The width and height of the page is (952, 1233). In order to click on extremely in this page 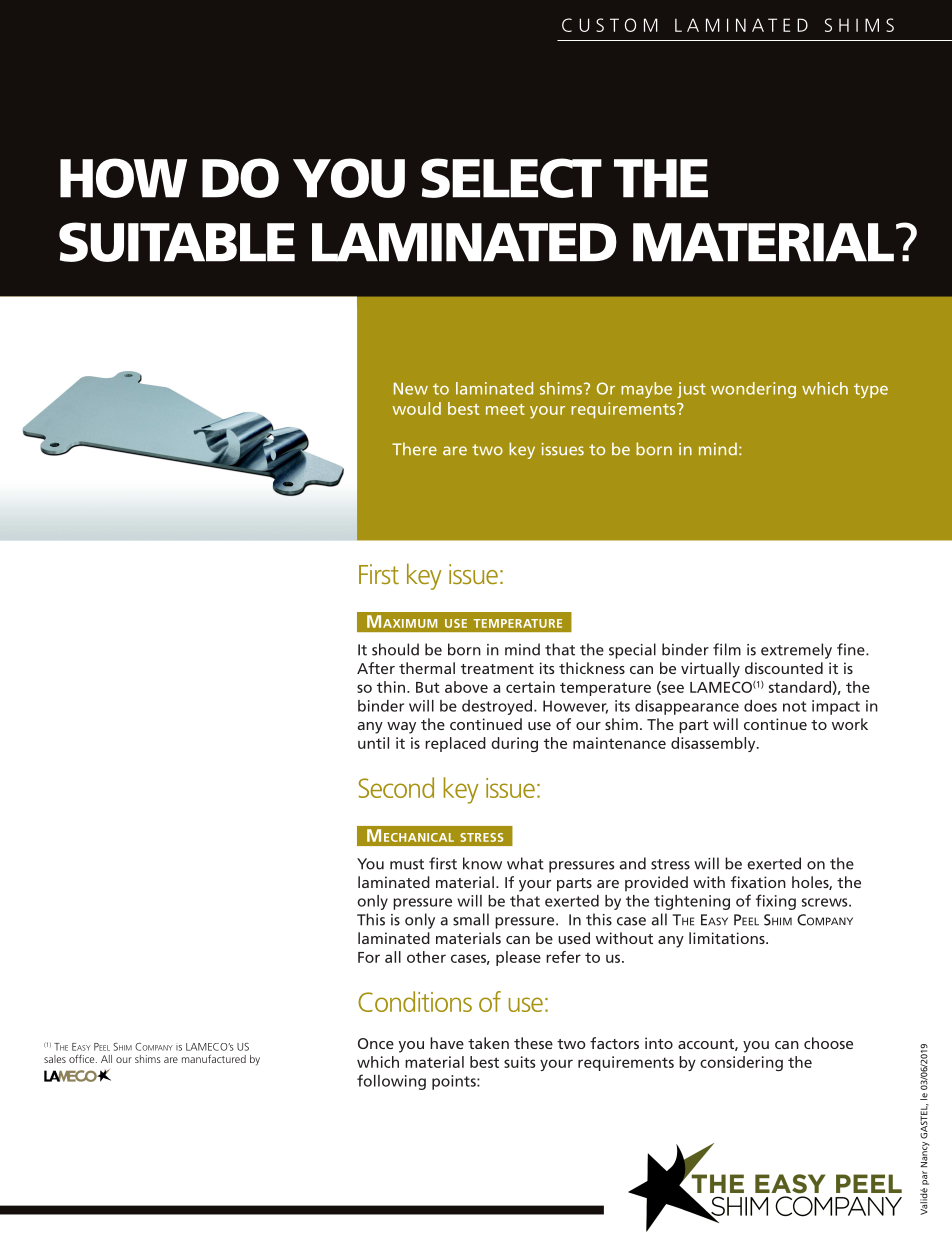, I will do `click(796, 651)`.
